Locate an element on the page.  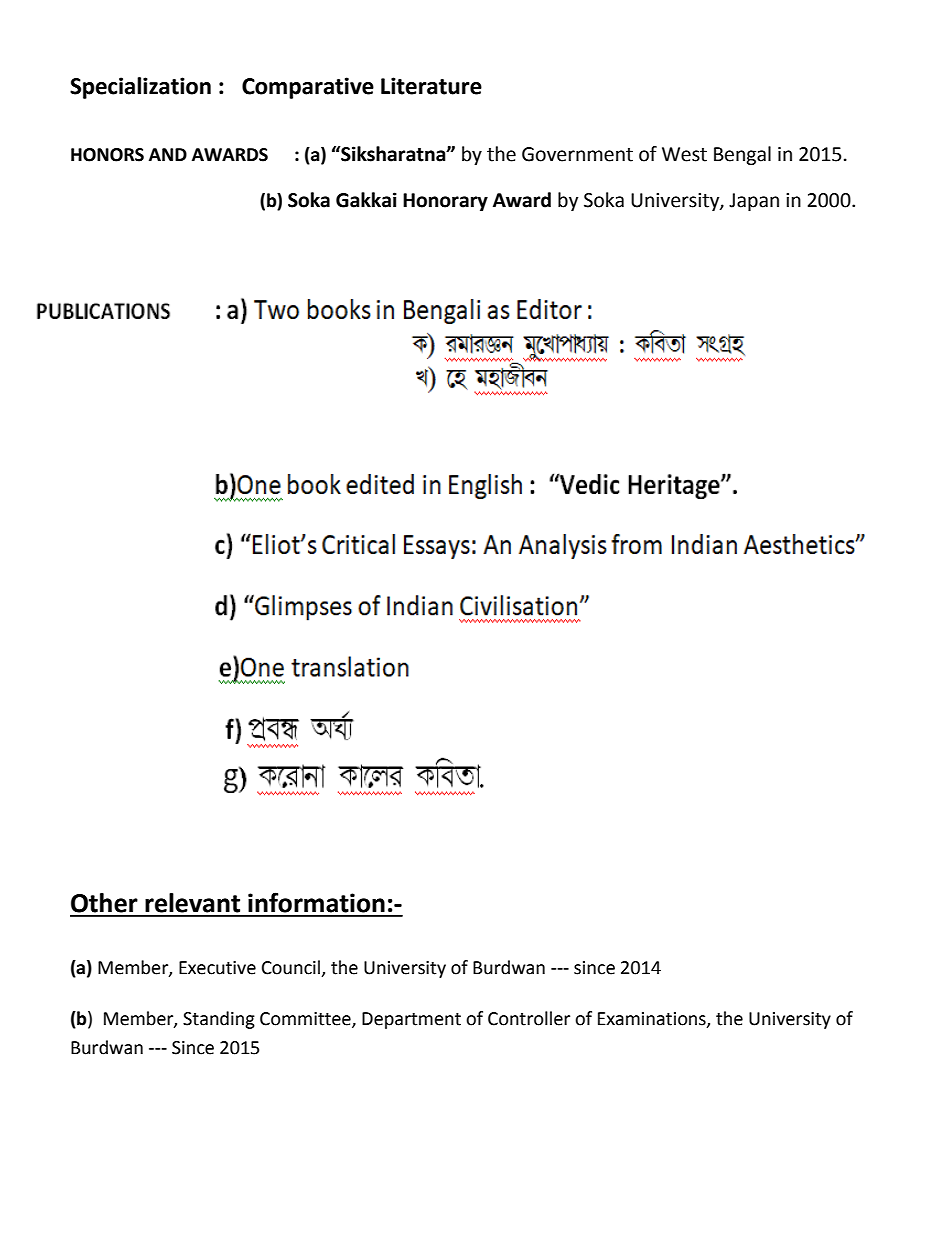
Specialization is located at coordinates (140, 88).
